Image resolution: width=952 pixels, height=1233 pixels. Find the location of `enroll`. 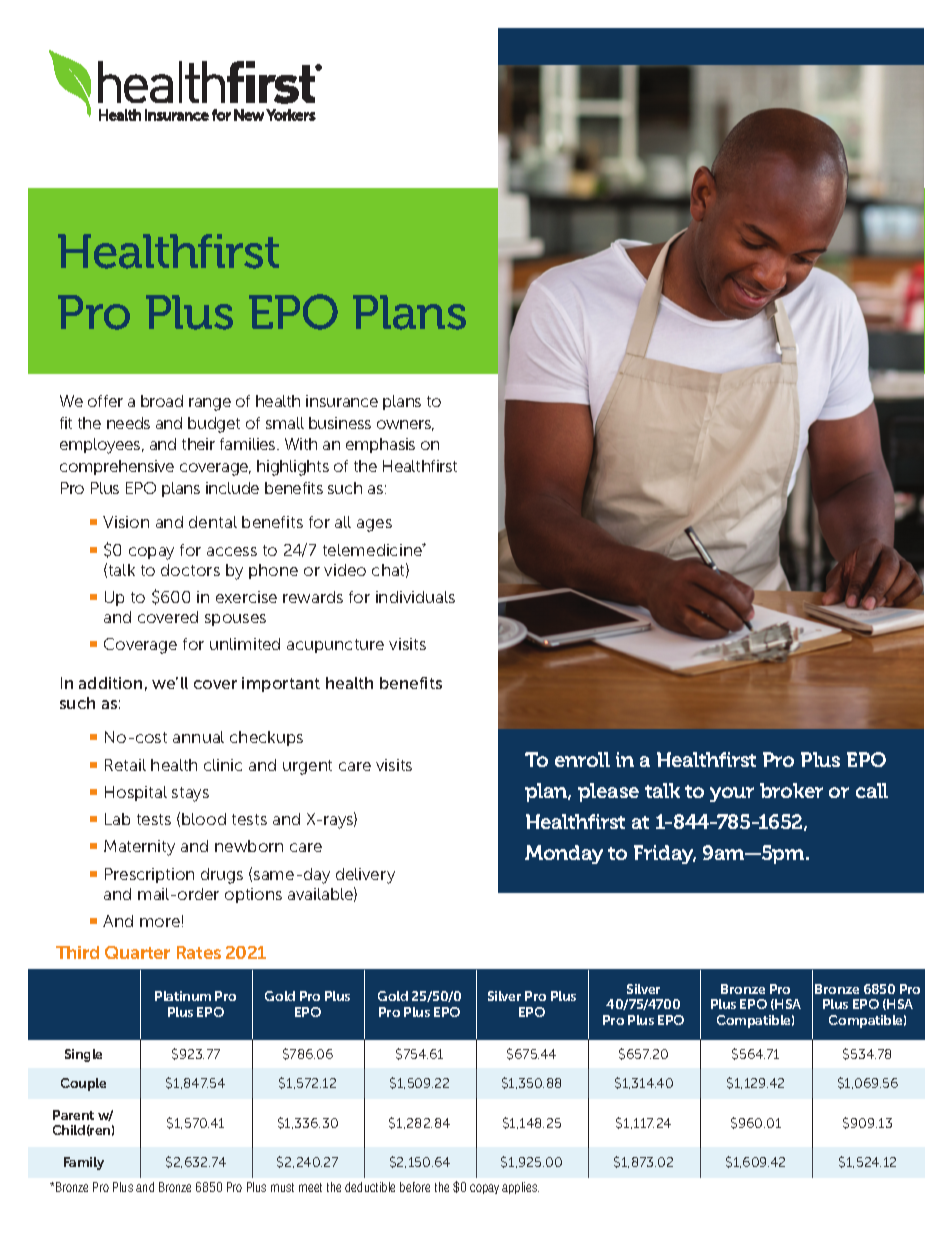

enroll is located at coordinates (582, 759).
